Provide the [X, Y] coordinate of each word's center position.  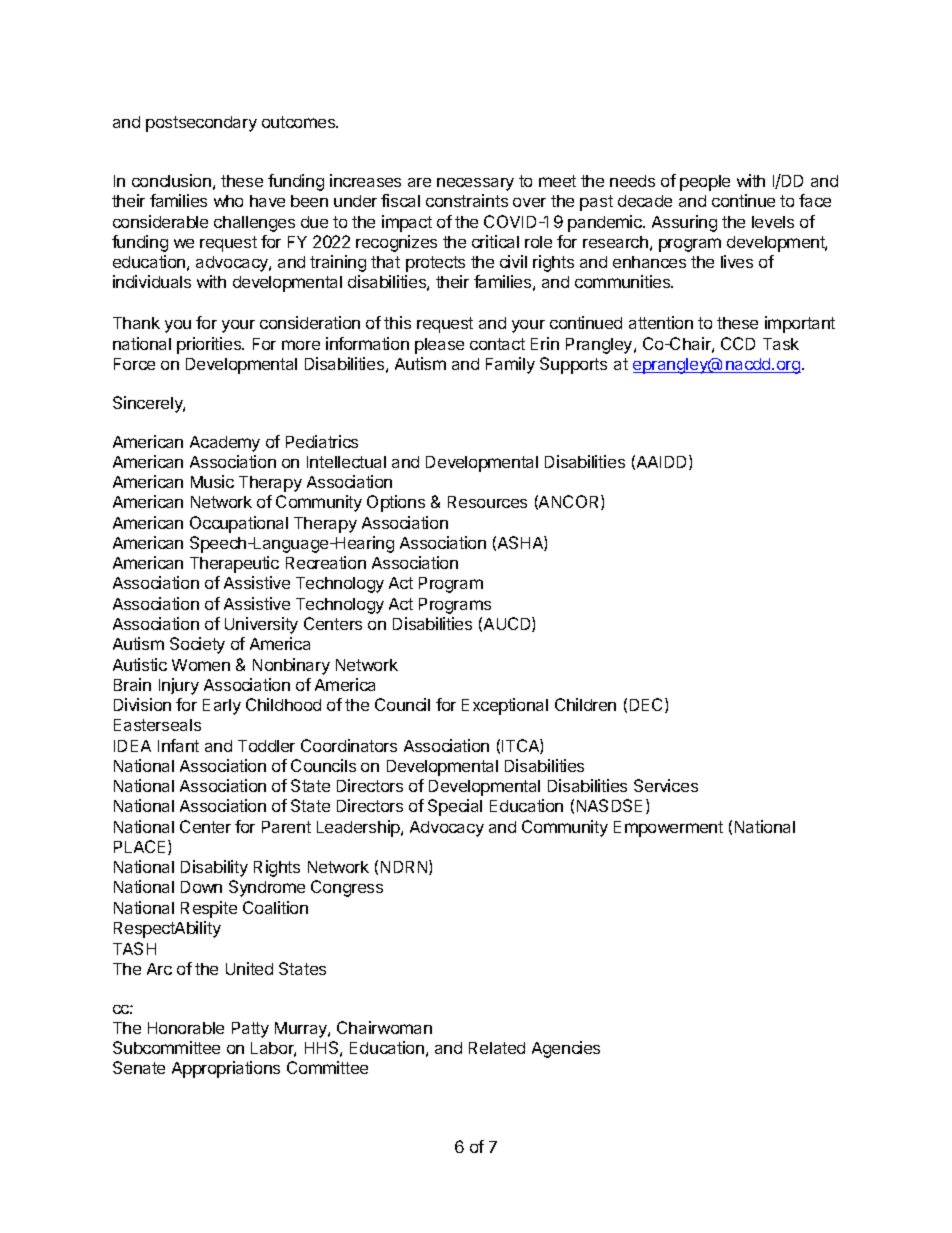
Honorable [186, 1028]
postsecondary [201, 124]
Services [666, 785]
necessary [475, 184]
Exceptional [505, 706]
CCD [738, 343]
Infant [178, 745]
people [705, 183]
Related [497, 1048]
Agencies [566, 1049]
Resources [487, 502]
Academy [225, 444]
